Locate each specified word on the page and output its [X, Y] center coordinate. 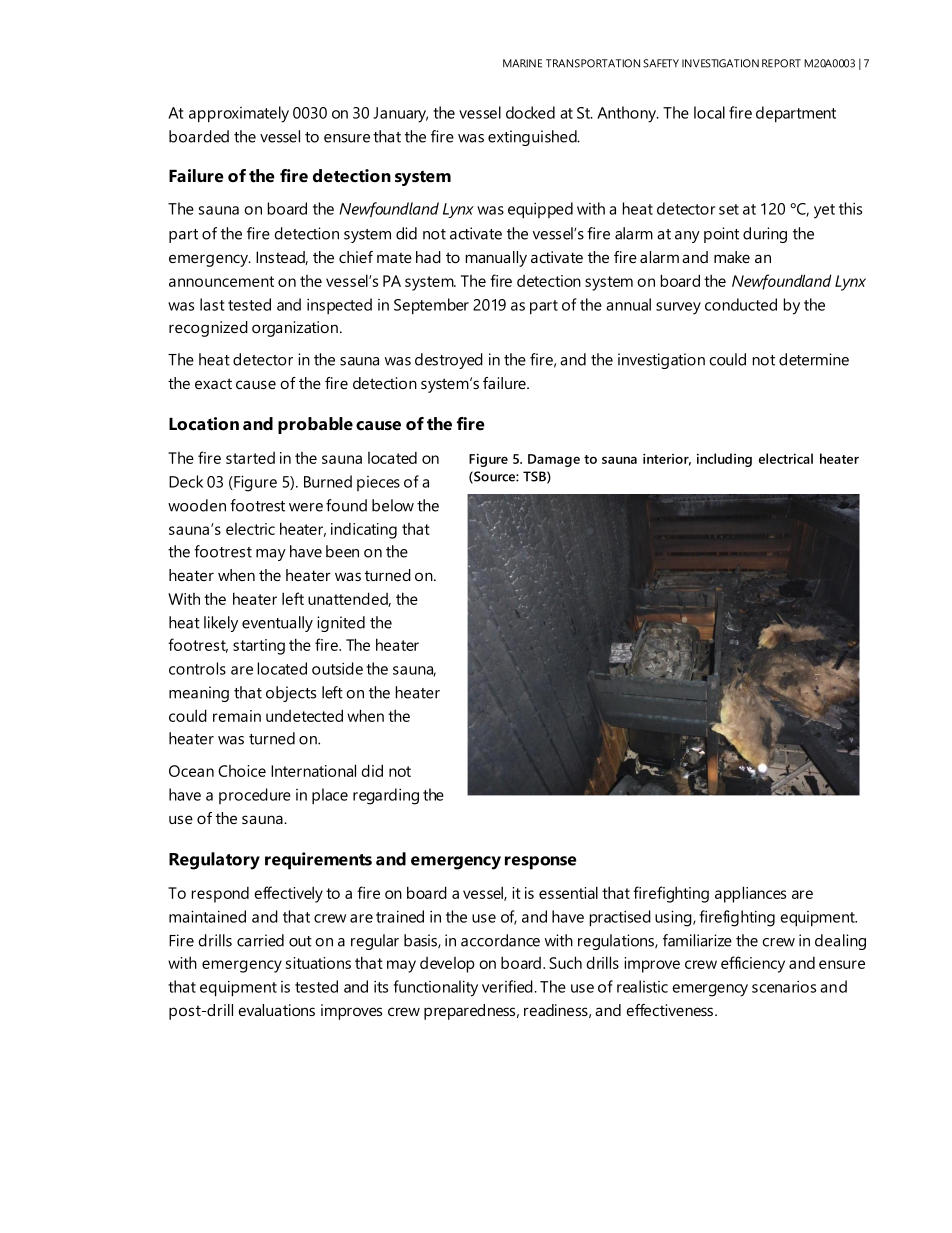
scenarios [784, 987]
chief [356, 257]
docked [530, 112]
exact [213, 383]
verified [508, 986]
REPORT [781, 63]
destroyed [449, 361]
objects [291, 694]
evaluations [276, 1010]
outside [337, 668]
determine [814, 359]
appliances [750, 894]
